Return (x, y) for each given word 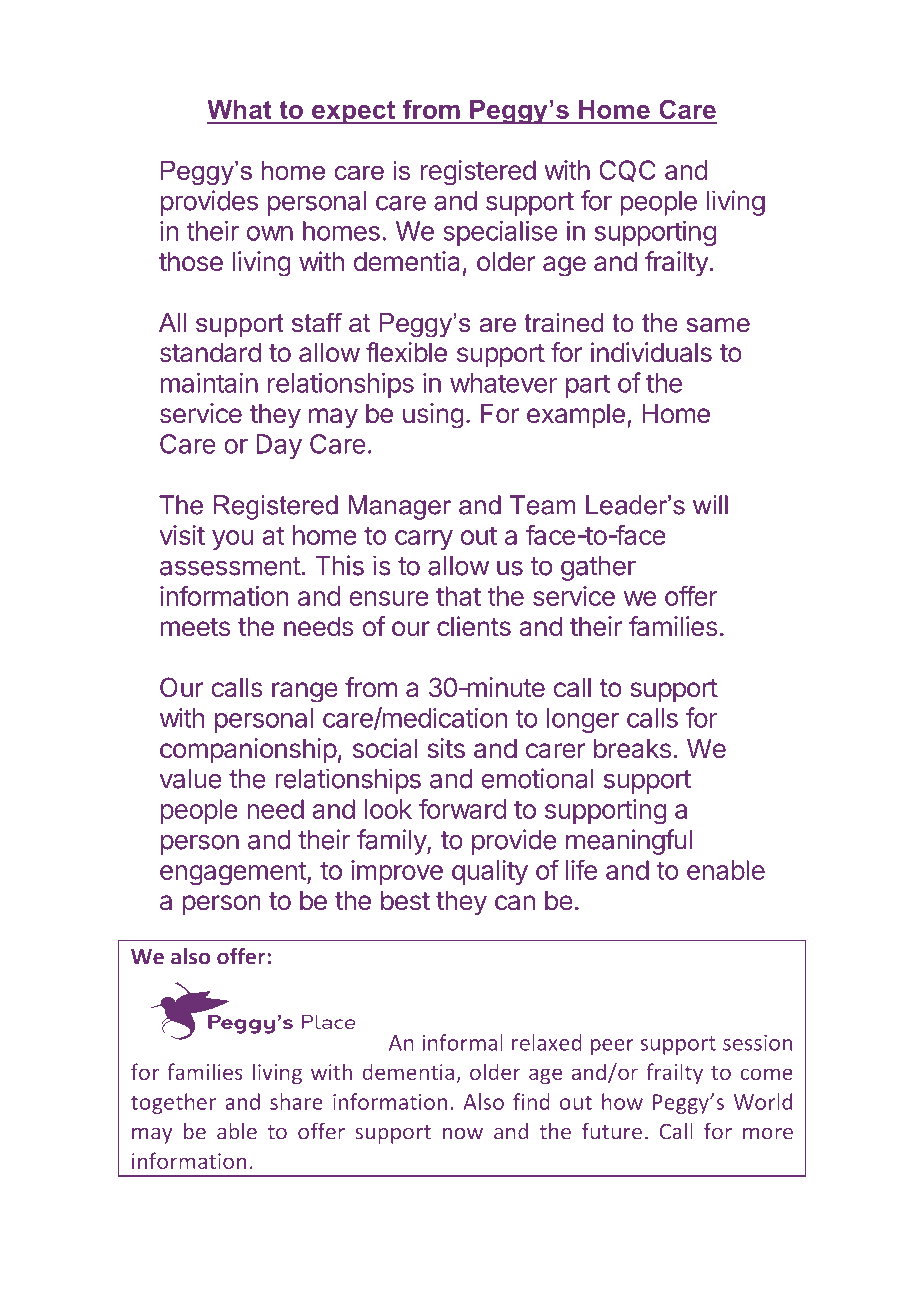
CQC (627, 171)
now (463, 1134)
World (763, 1101)
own (270, 233)
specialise (500, 233)
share (296, 1101)
